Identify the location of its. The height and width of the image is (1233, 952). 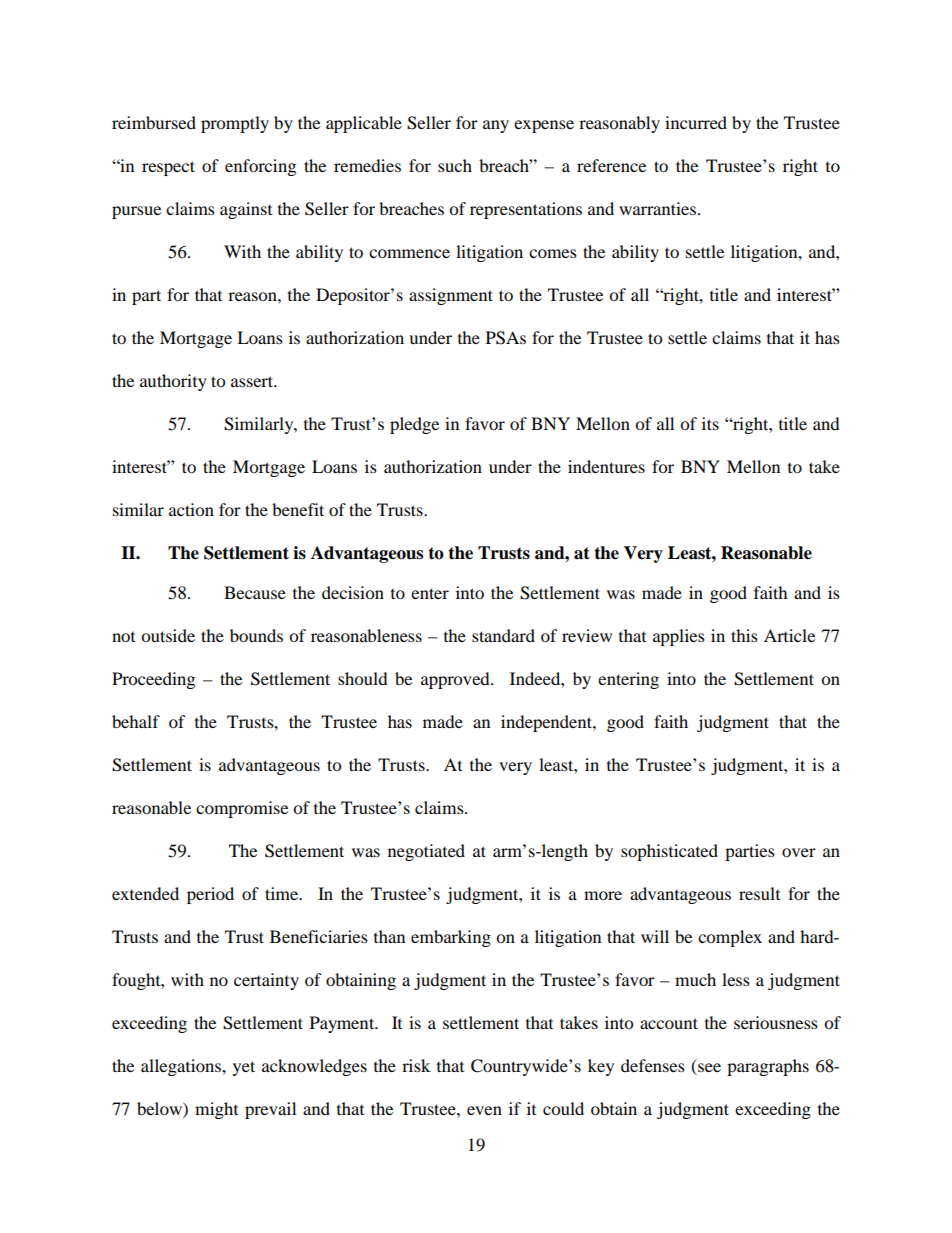
(710, 423).
